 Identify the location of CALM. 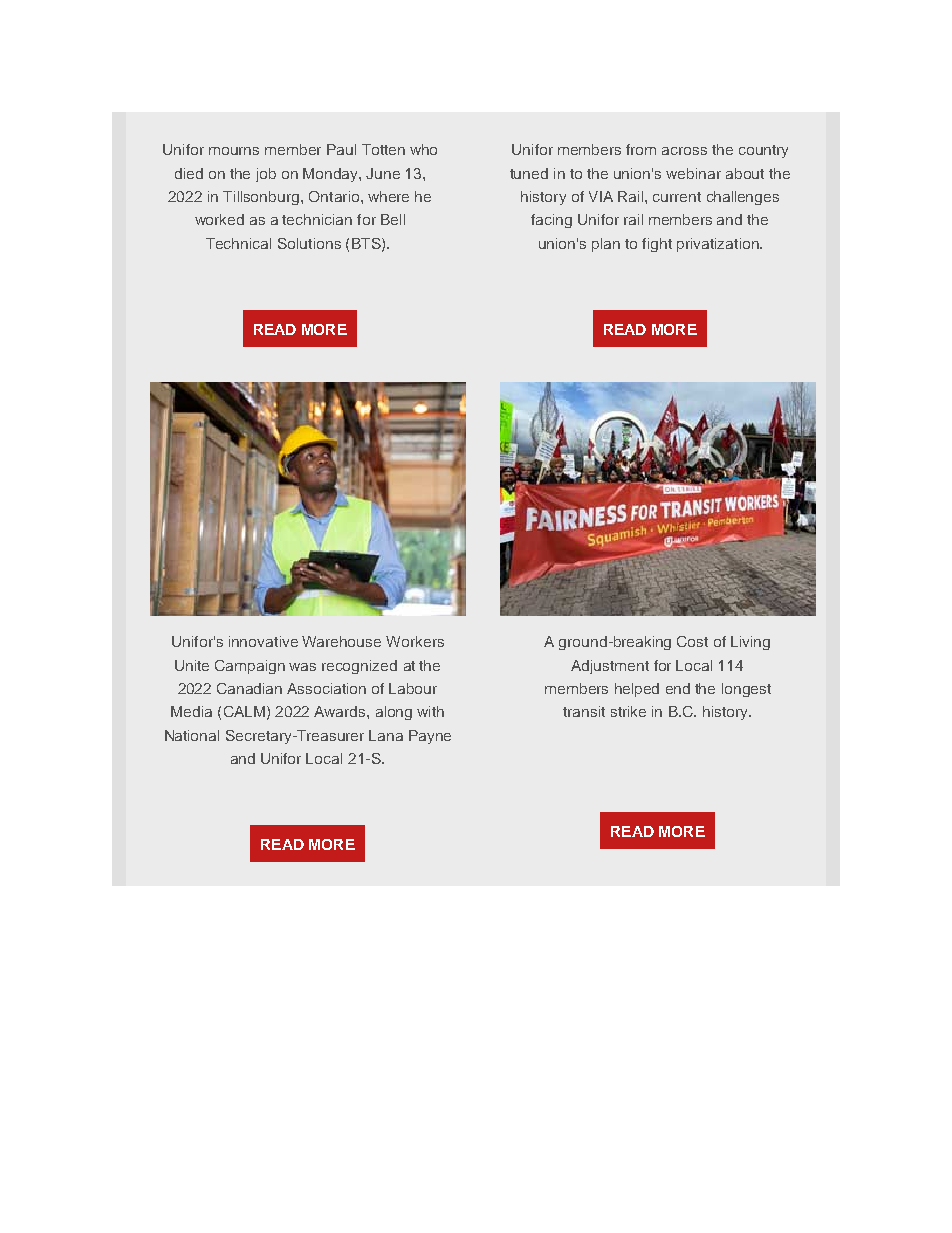
(244, 711).
